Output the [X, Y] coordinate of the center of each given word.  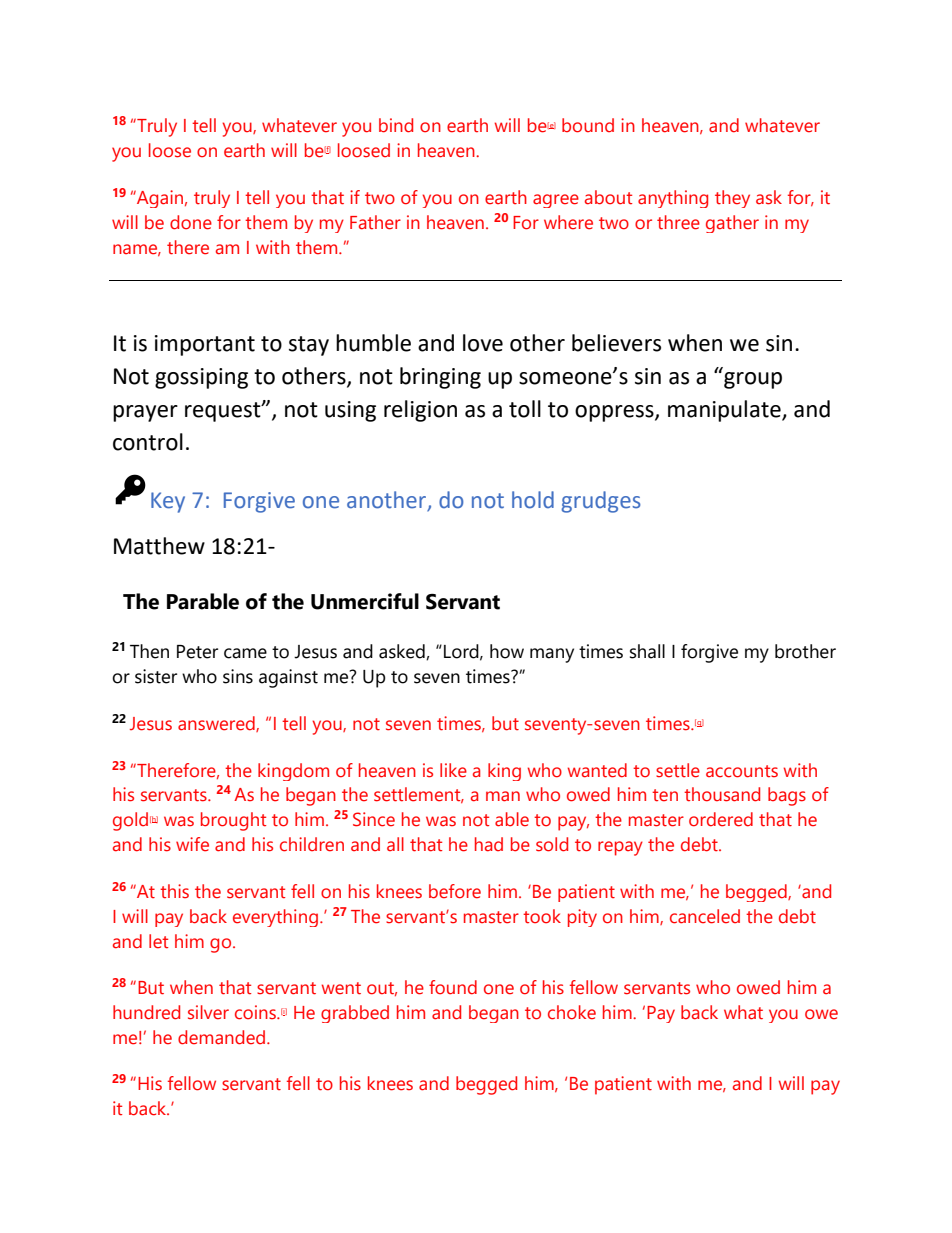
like [453, 770]
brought [233, 821]
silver [208, 1012]
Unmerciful [365, 601]
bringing [440, 378]
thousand [722, 794]
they [732, 199]
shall [647, 651]
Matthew [159, 546]
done [191, 222]
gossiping [201, 378]
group [753, 380]
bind [396, 125]
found [453, 987]
